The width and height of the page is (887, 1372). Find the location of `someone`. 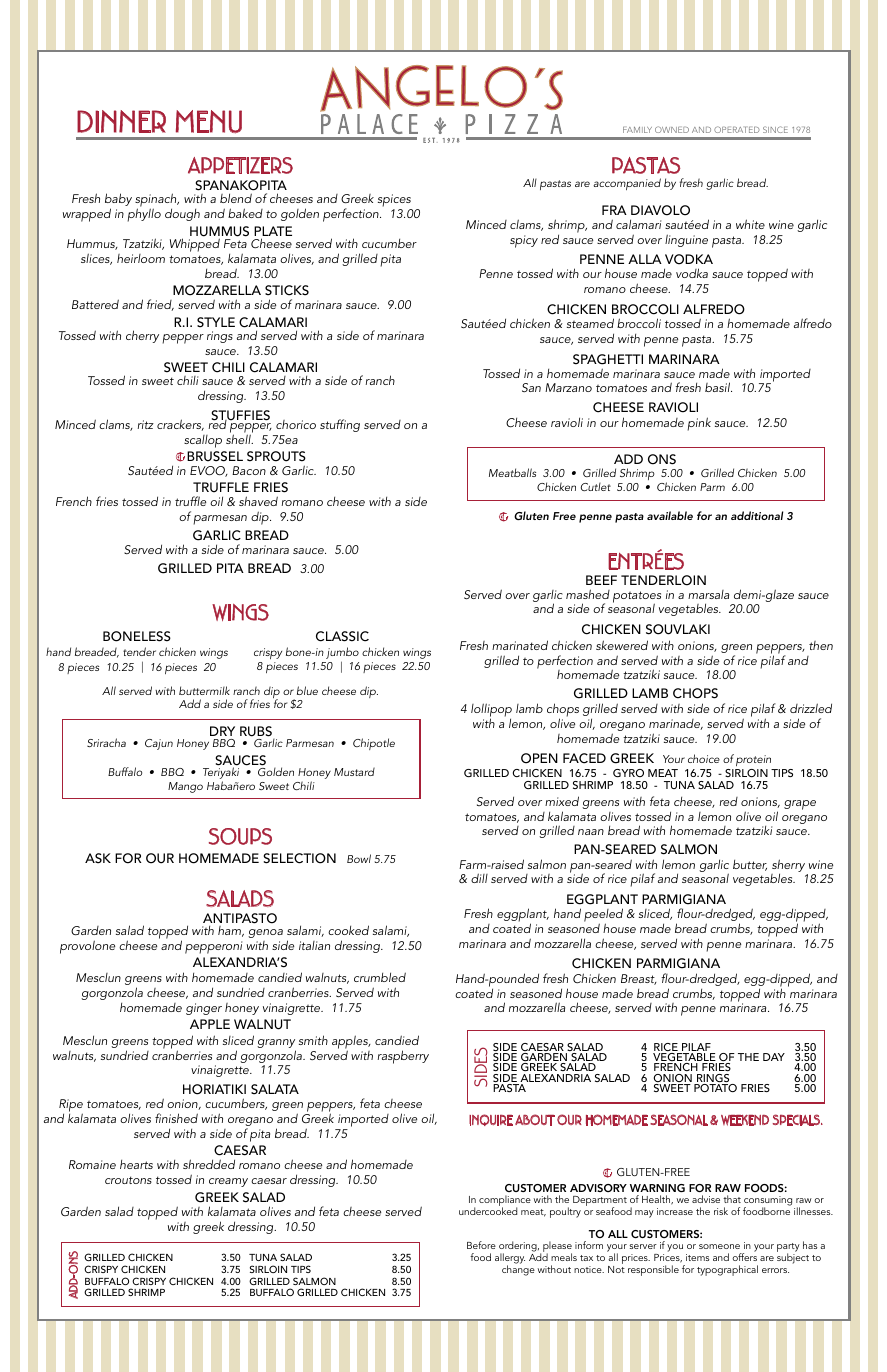

someone is located at coordinates (719, 1246).
